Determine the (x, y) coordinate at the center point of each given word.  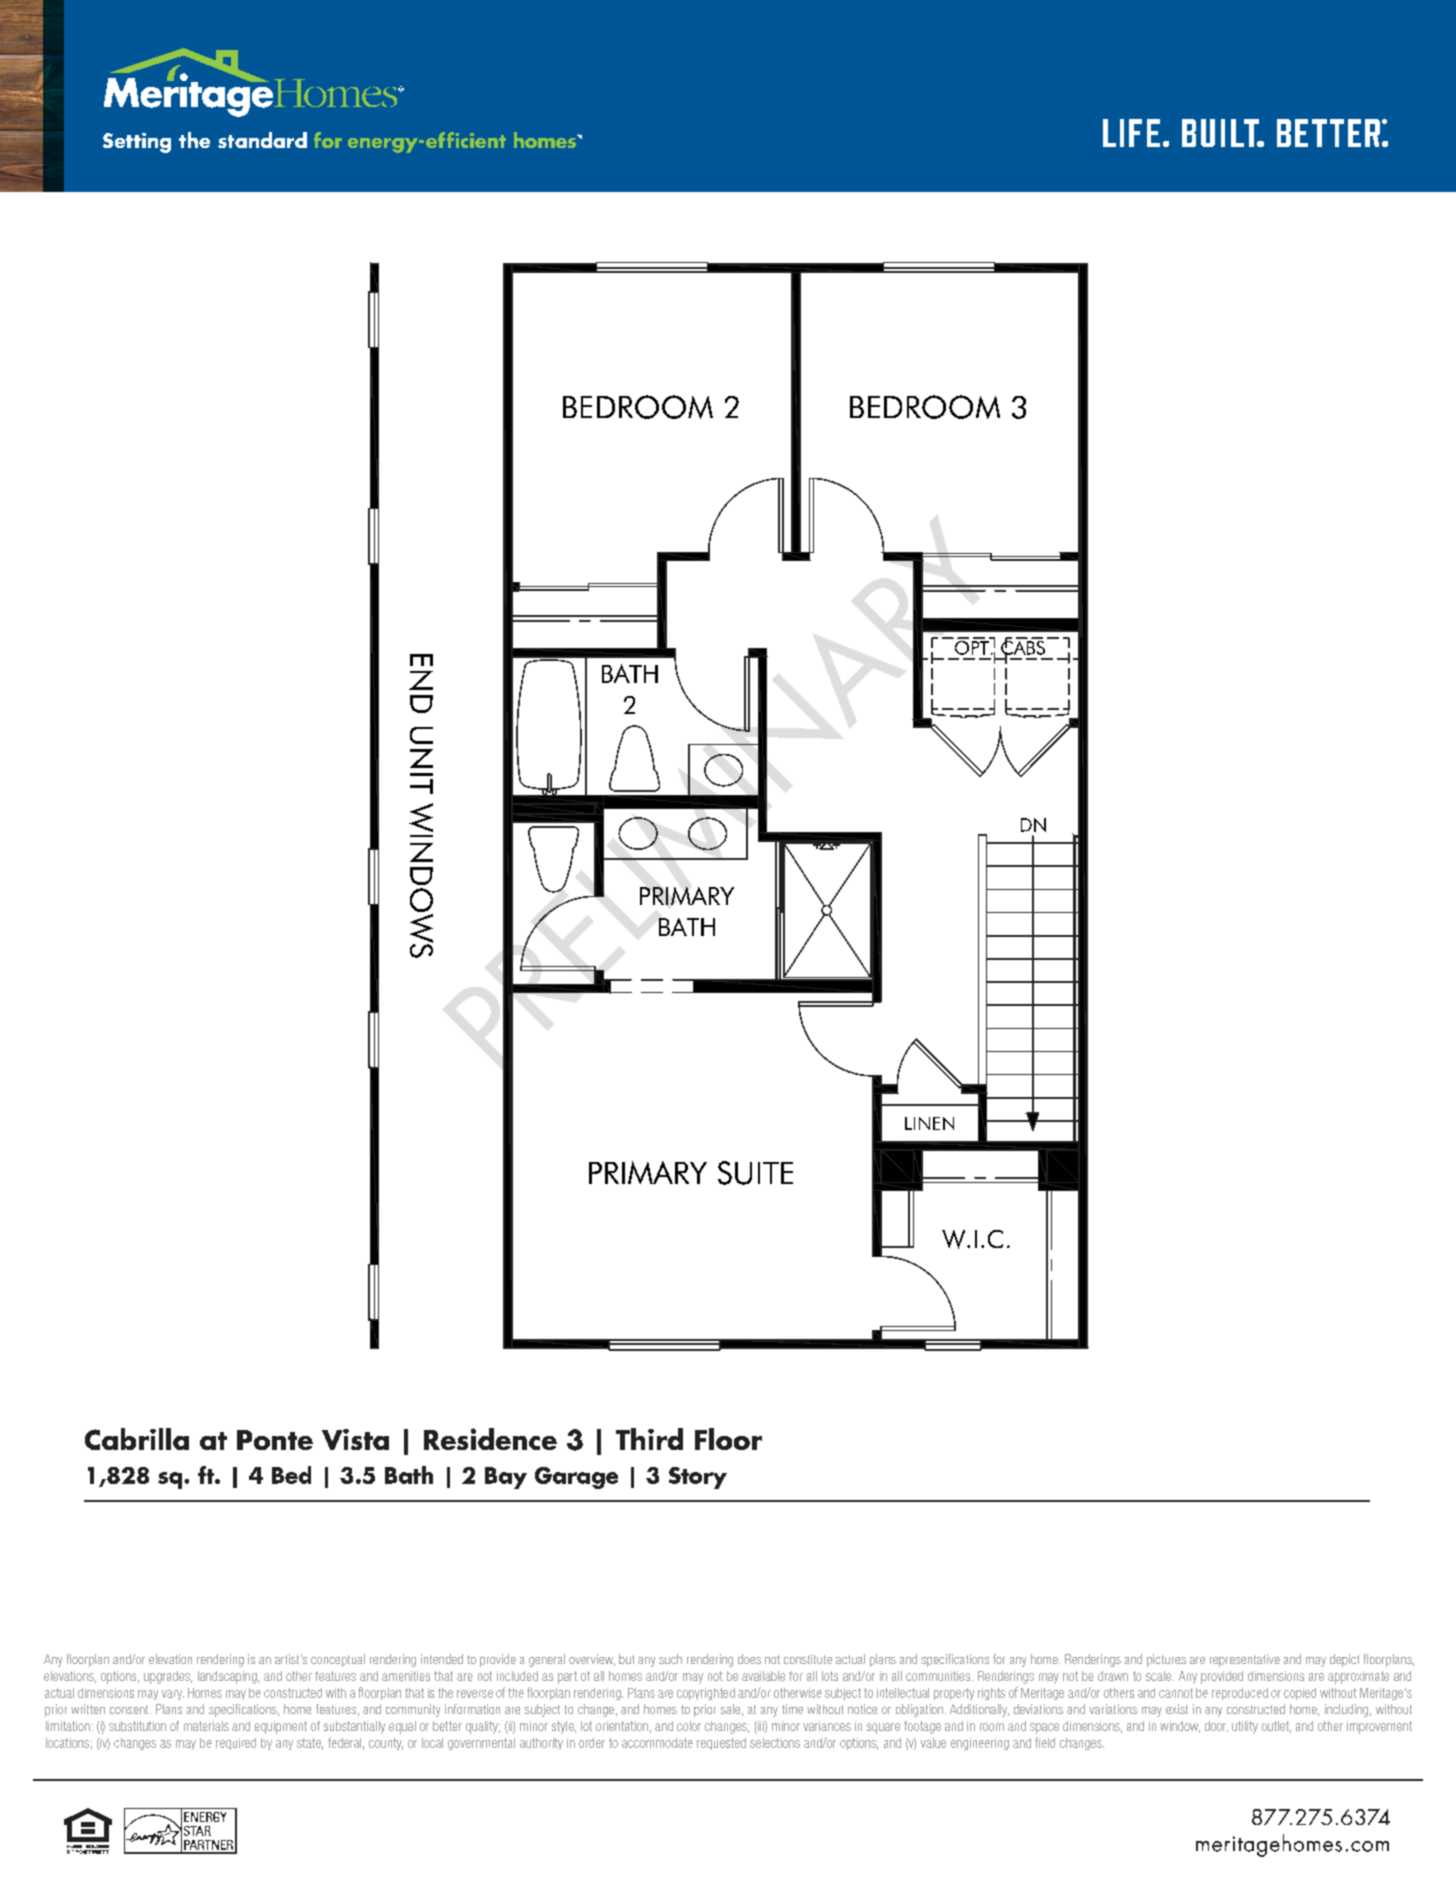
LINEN (929, 1123)
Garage (576, 1478)
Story (698, 1478)
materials (206, 1726)
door (1216, 1726)
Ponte (275, 1440)
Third (649, 1439)
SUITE (755, 1173)
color (689, 1726)
